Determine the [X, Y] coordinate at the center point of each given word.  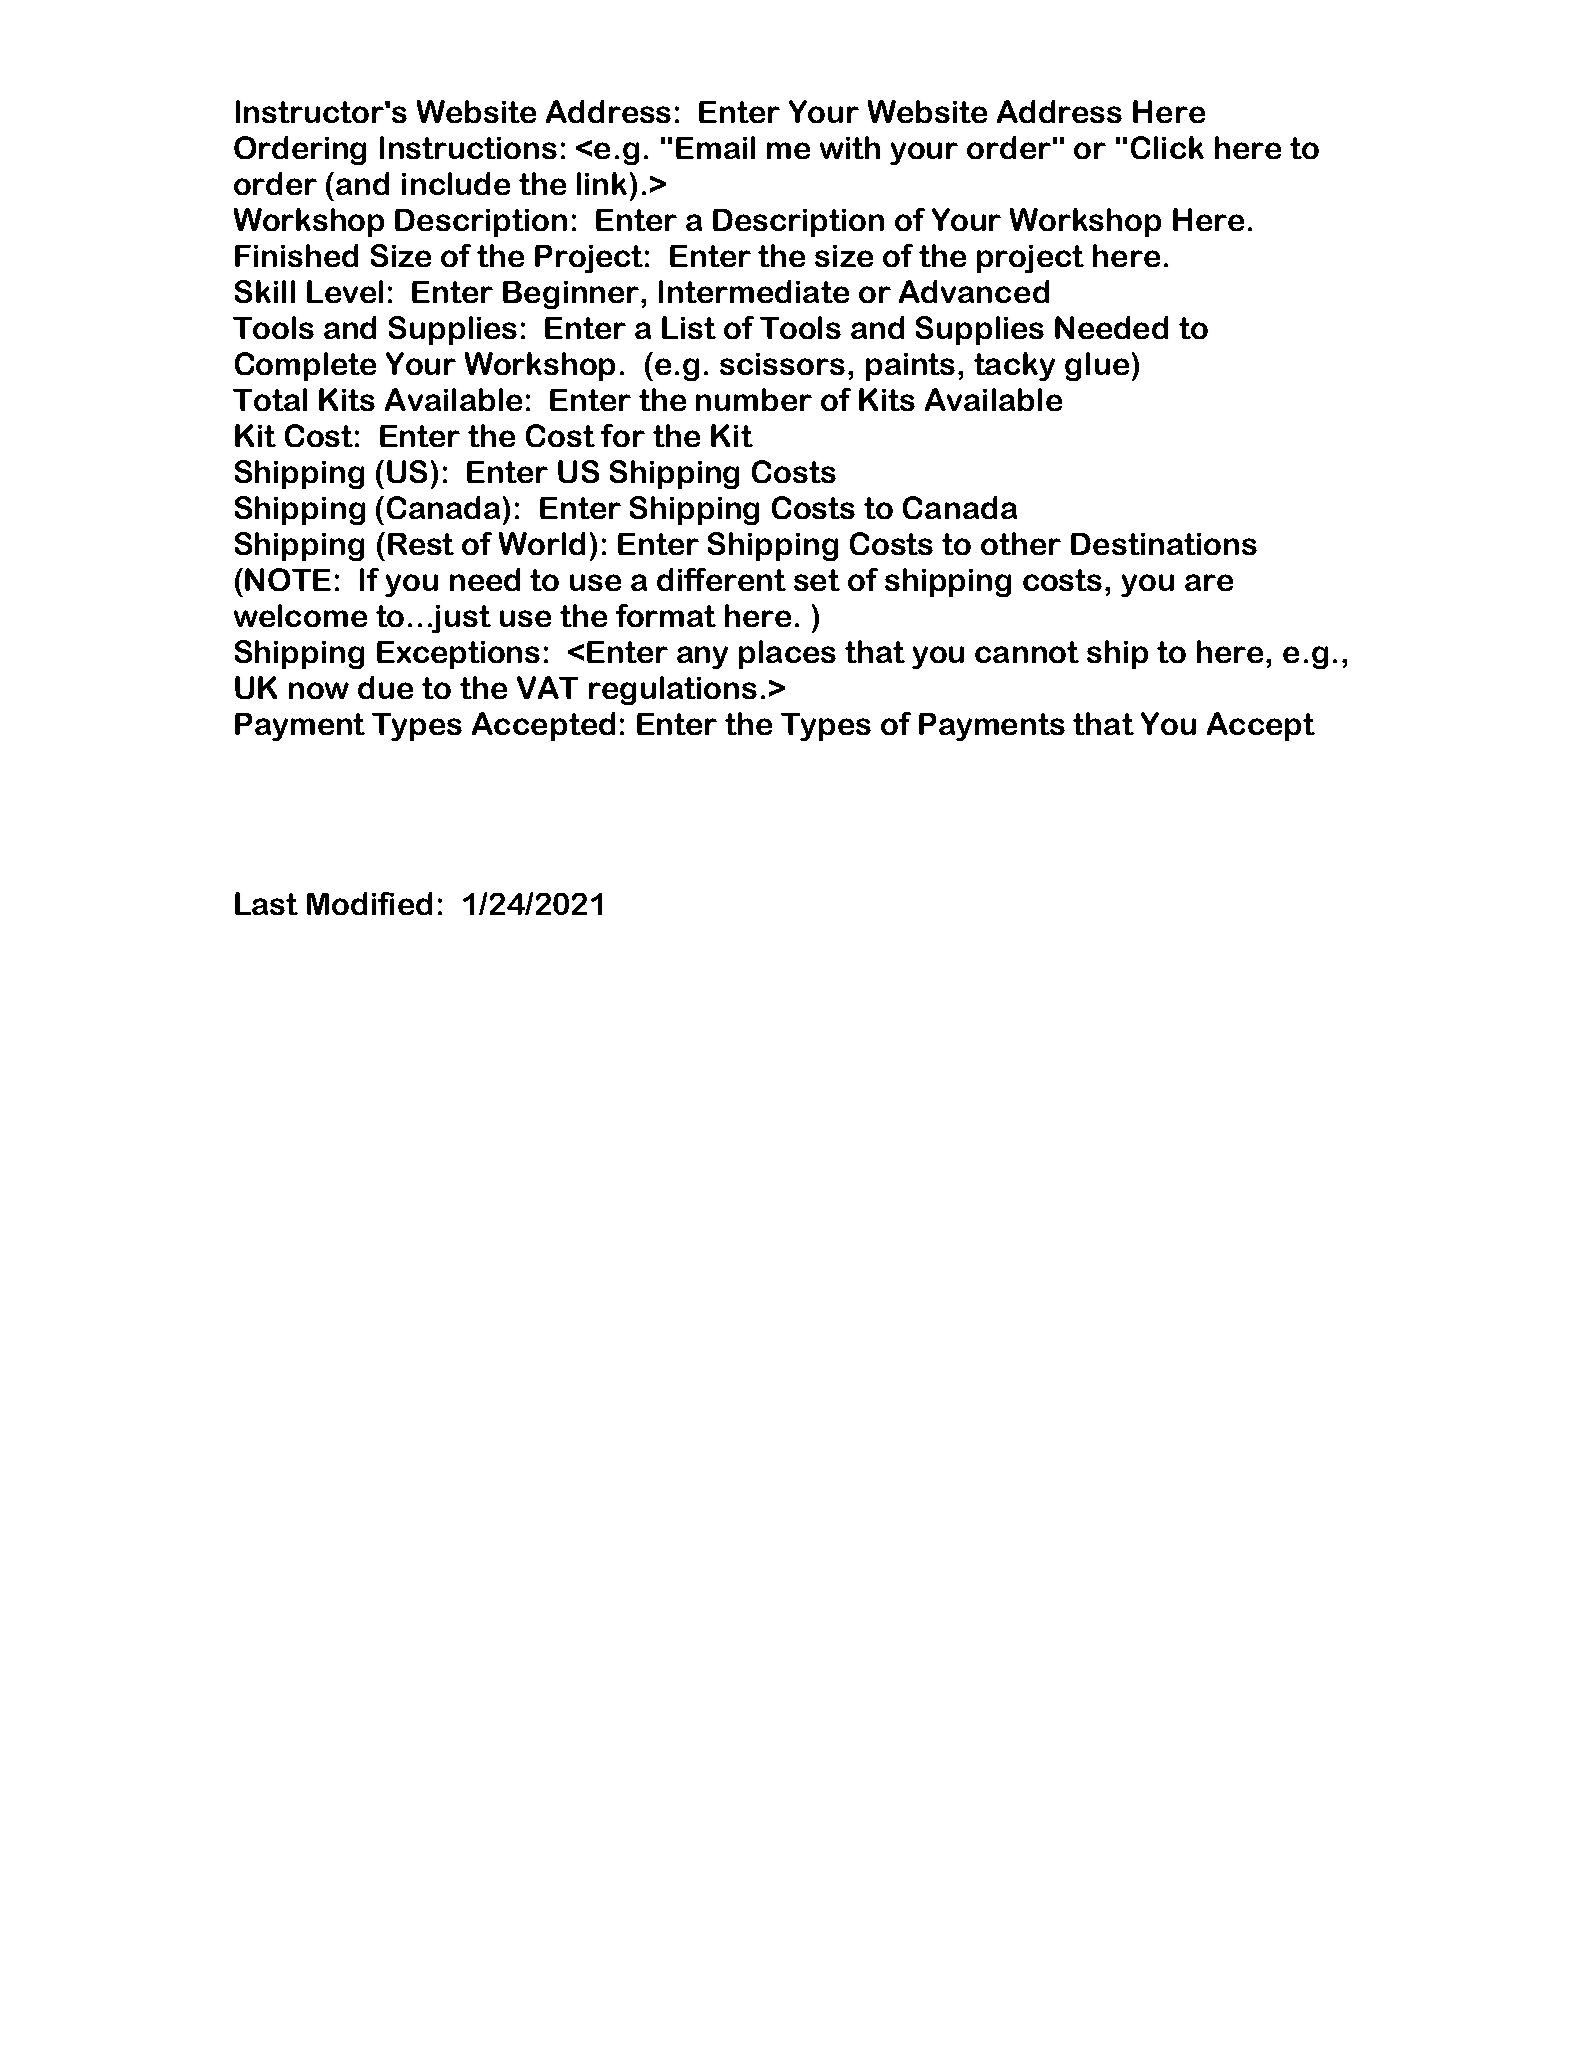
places [787, 654]
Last [266, 903]
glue [1097, 366]
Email [715, 147]
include [456, 183]
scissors [782, 364]
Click [1167, 147]
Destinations [1164, 544]
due [385, 687]
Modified [369, 903]
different [721, 579]
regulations [673, 690]
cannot [1027, 652]
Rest [421, 544]
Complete [305, 366]
